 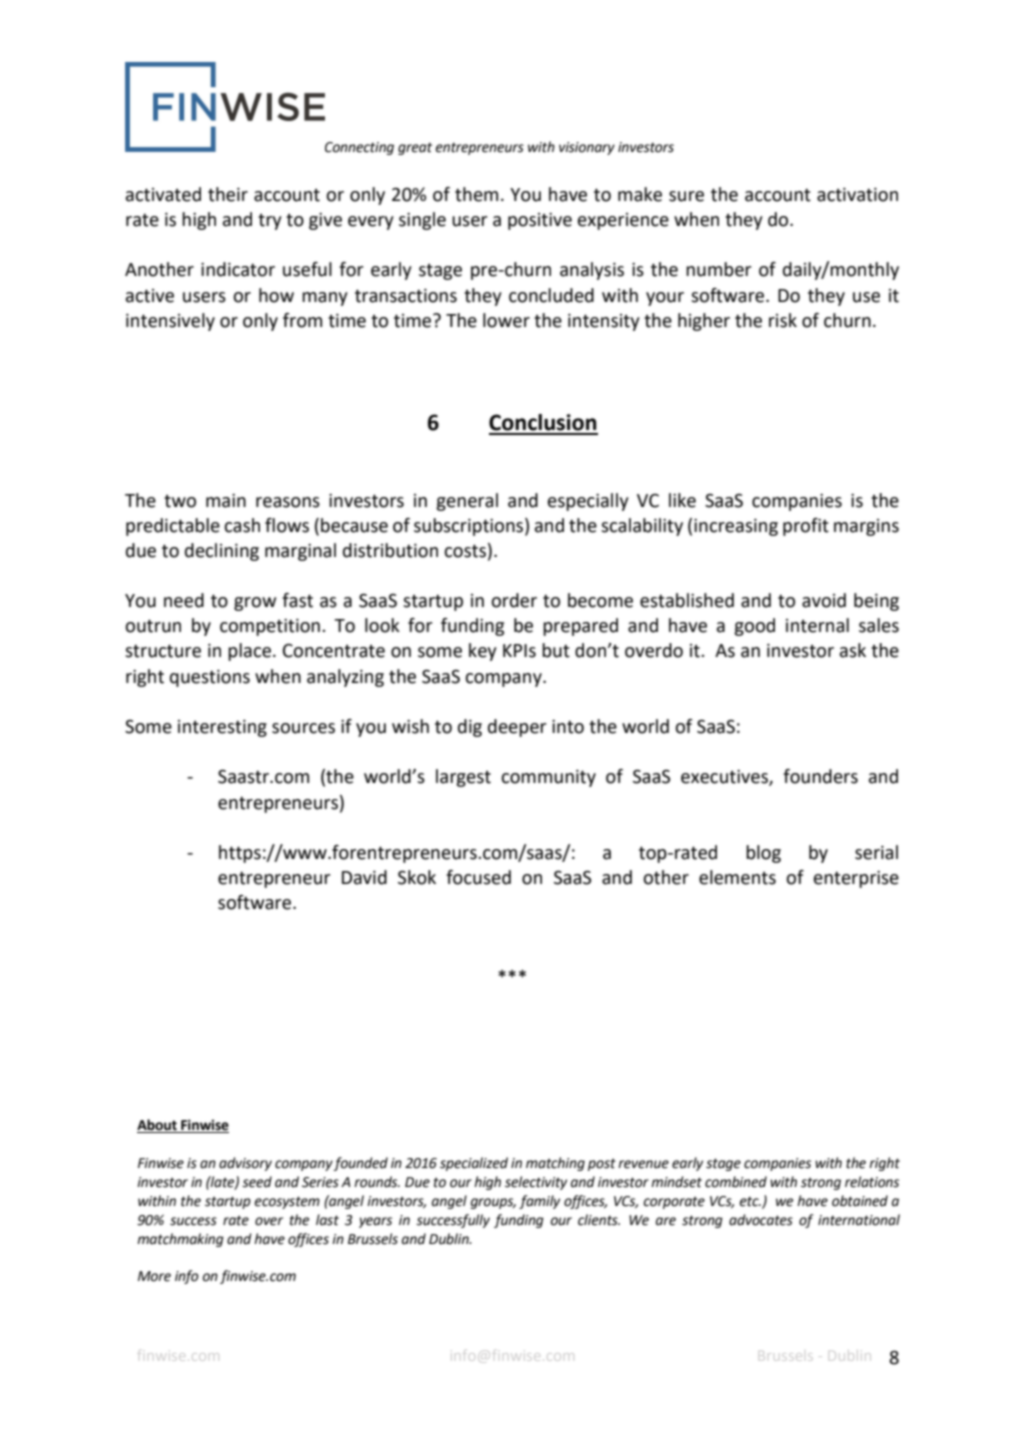 What do you see at coordinates (180, 1240) in the image?
I see `matchmaking` at bounding box center [180, 1240].
